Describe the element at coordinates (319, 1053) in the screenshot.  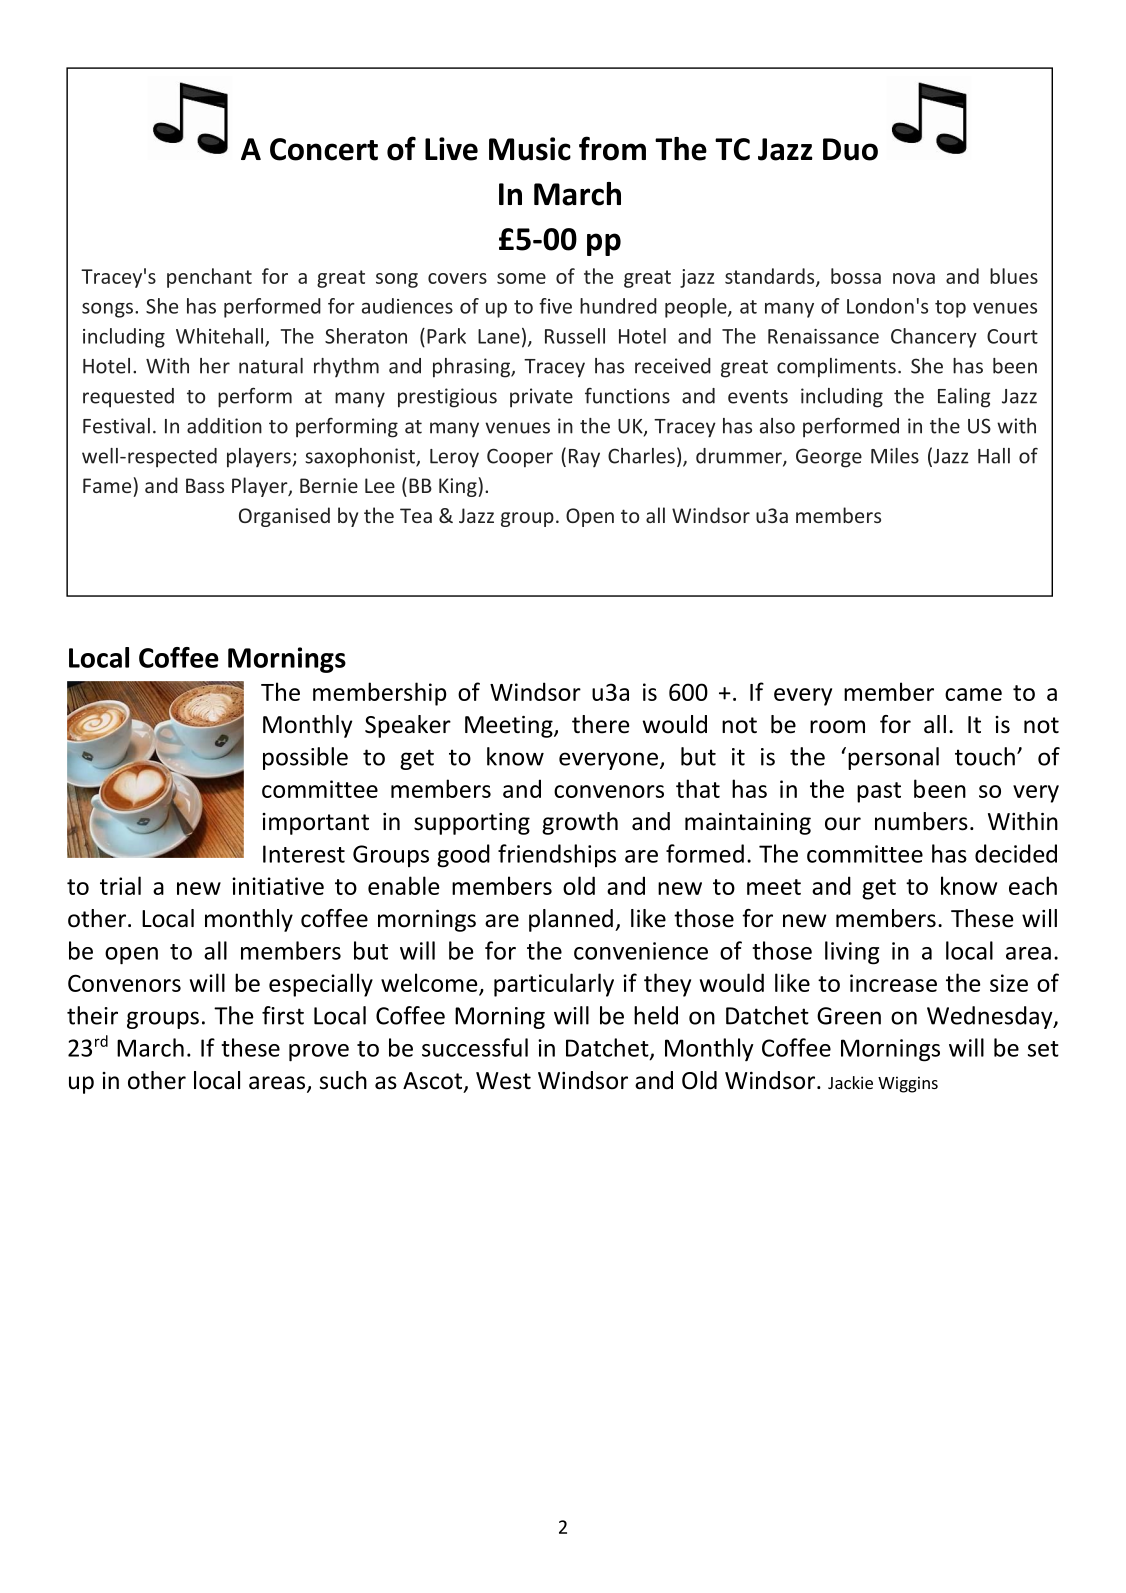
I see `prove` at that location.
